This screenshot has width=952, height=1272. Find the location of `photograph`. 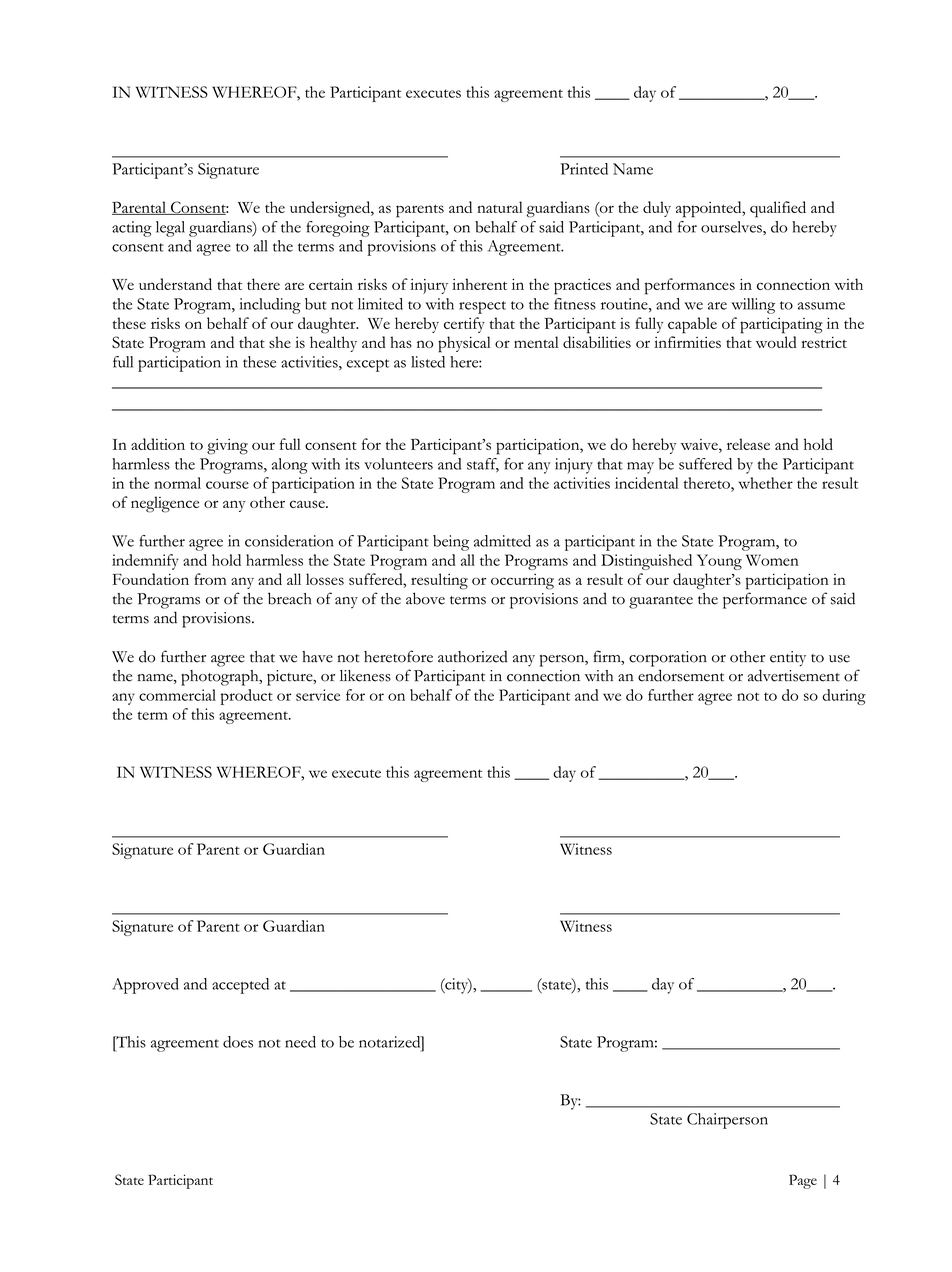

photograph is located at coordinates (221, 678).
